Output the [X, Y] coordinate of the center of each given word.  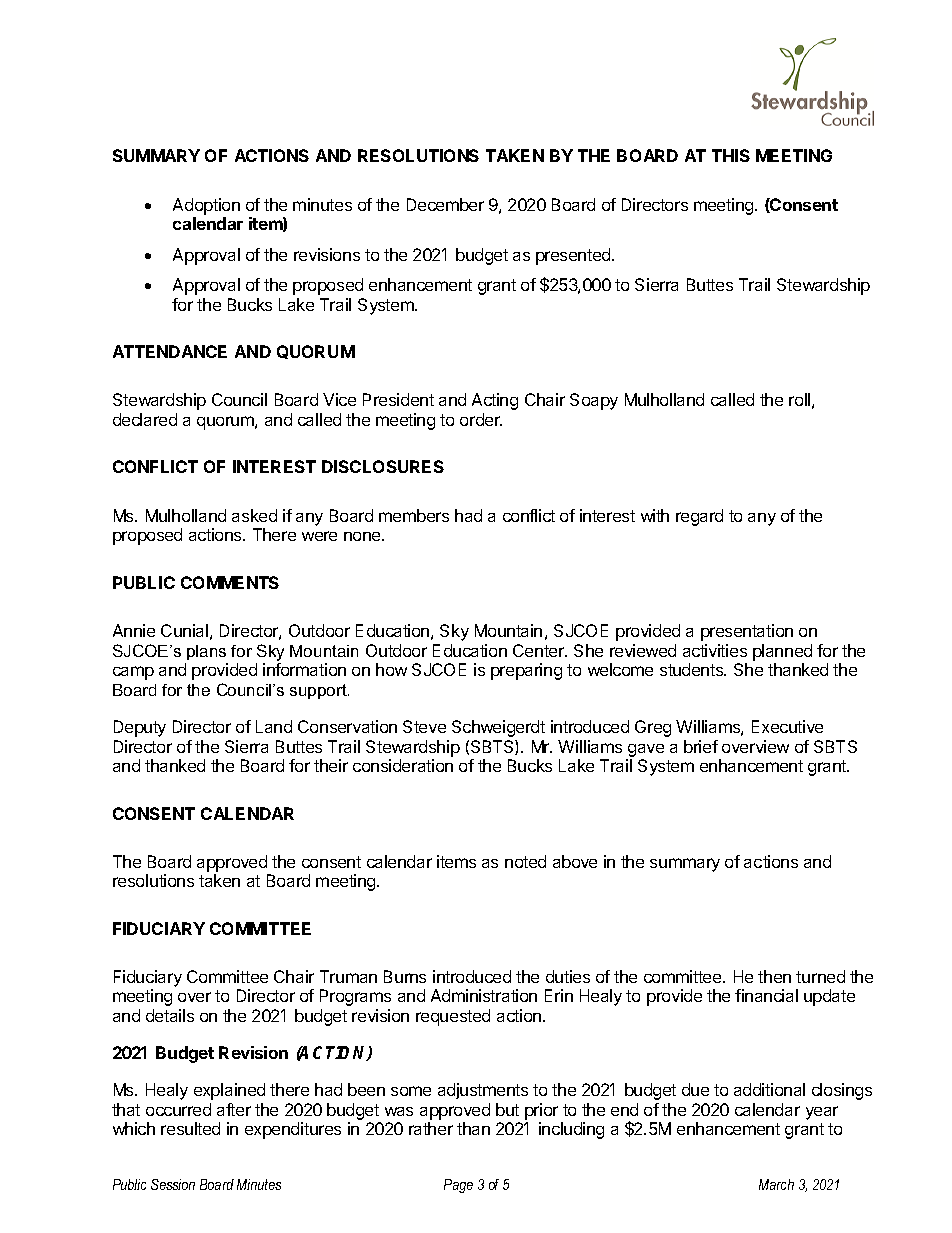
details [170, 1015]
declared [145, 419]
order [481, 419]
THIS [731, 155]
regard [699, 517]
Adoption [206, 206]
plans [206, 652]
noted [525, 861]
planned [782, 652]
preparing [526, 671]
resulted [190, 1128]
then [774, 976]
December [445, 204]
